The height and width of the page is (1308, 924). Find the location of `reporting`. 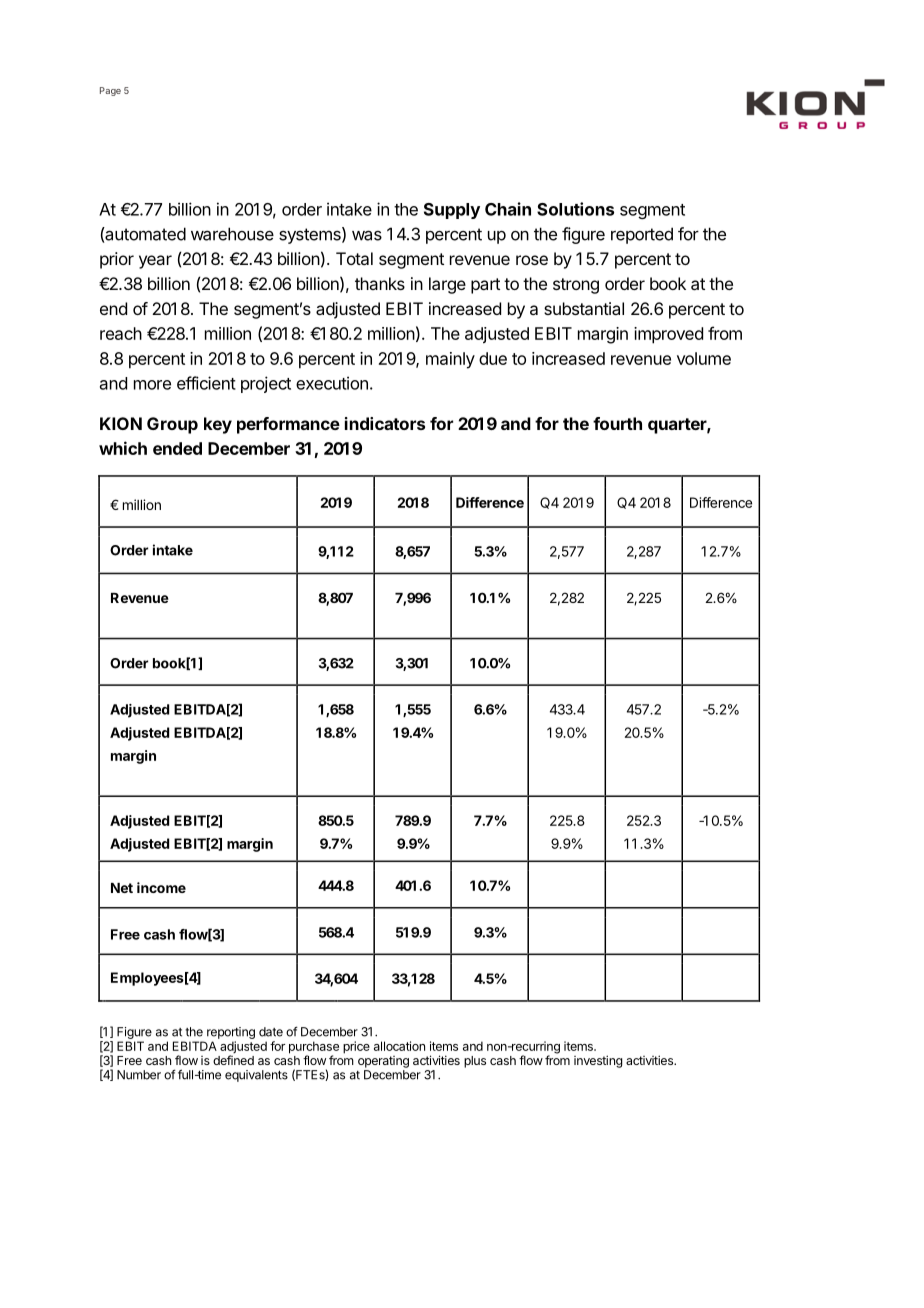

reporting is located at coordinates (231, 1034).
